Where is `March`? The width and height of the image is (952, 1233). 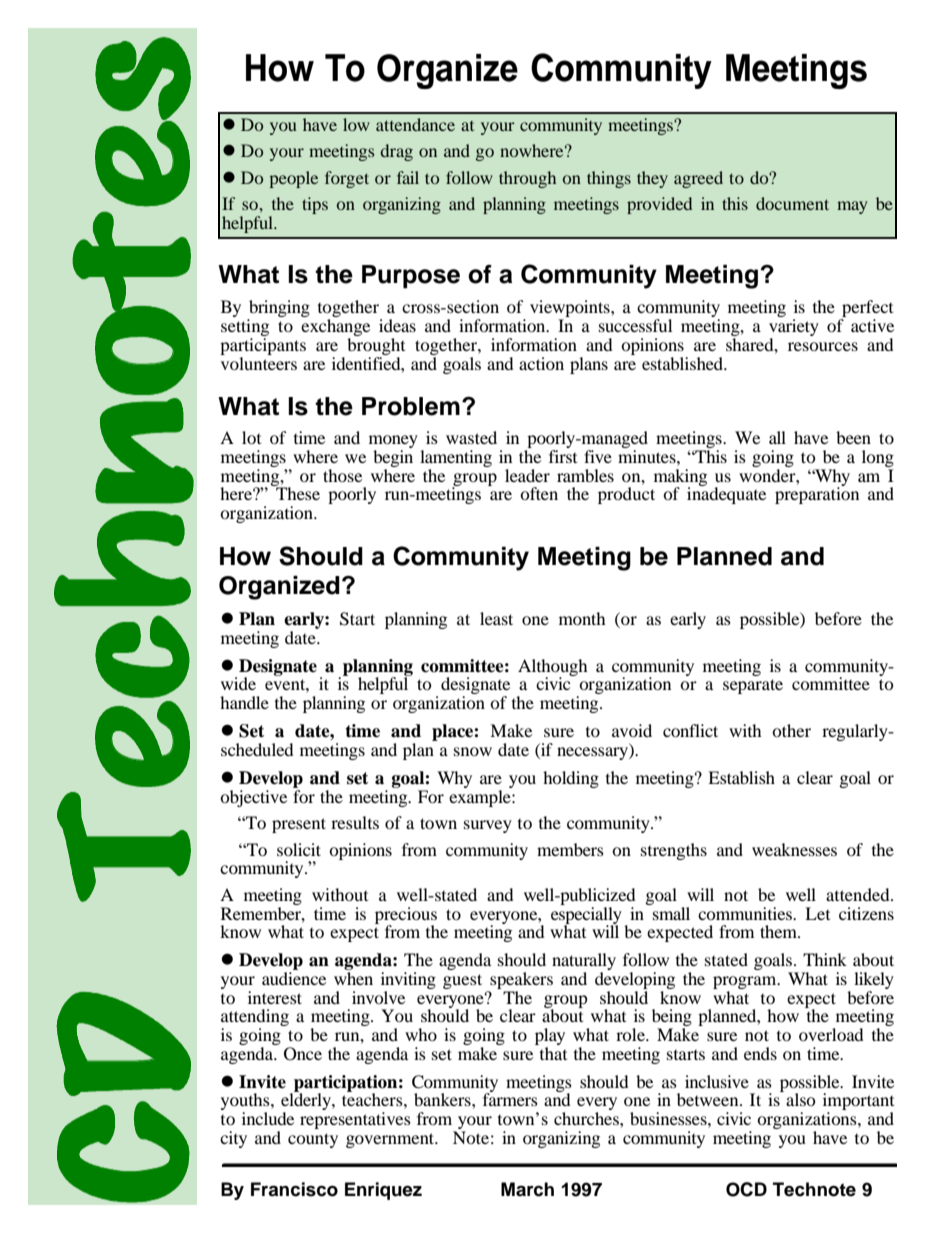
March is located at coordinates (527, 1189).
